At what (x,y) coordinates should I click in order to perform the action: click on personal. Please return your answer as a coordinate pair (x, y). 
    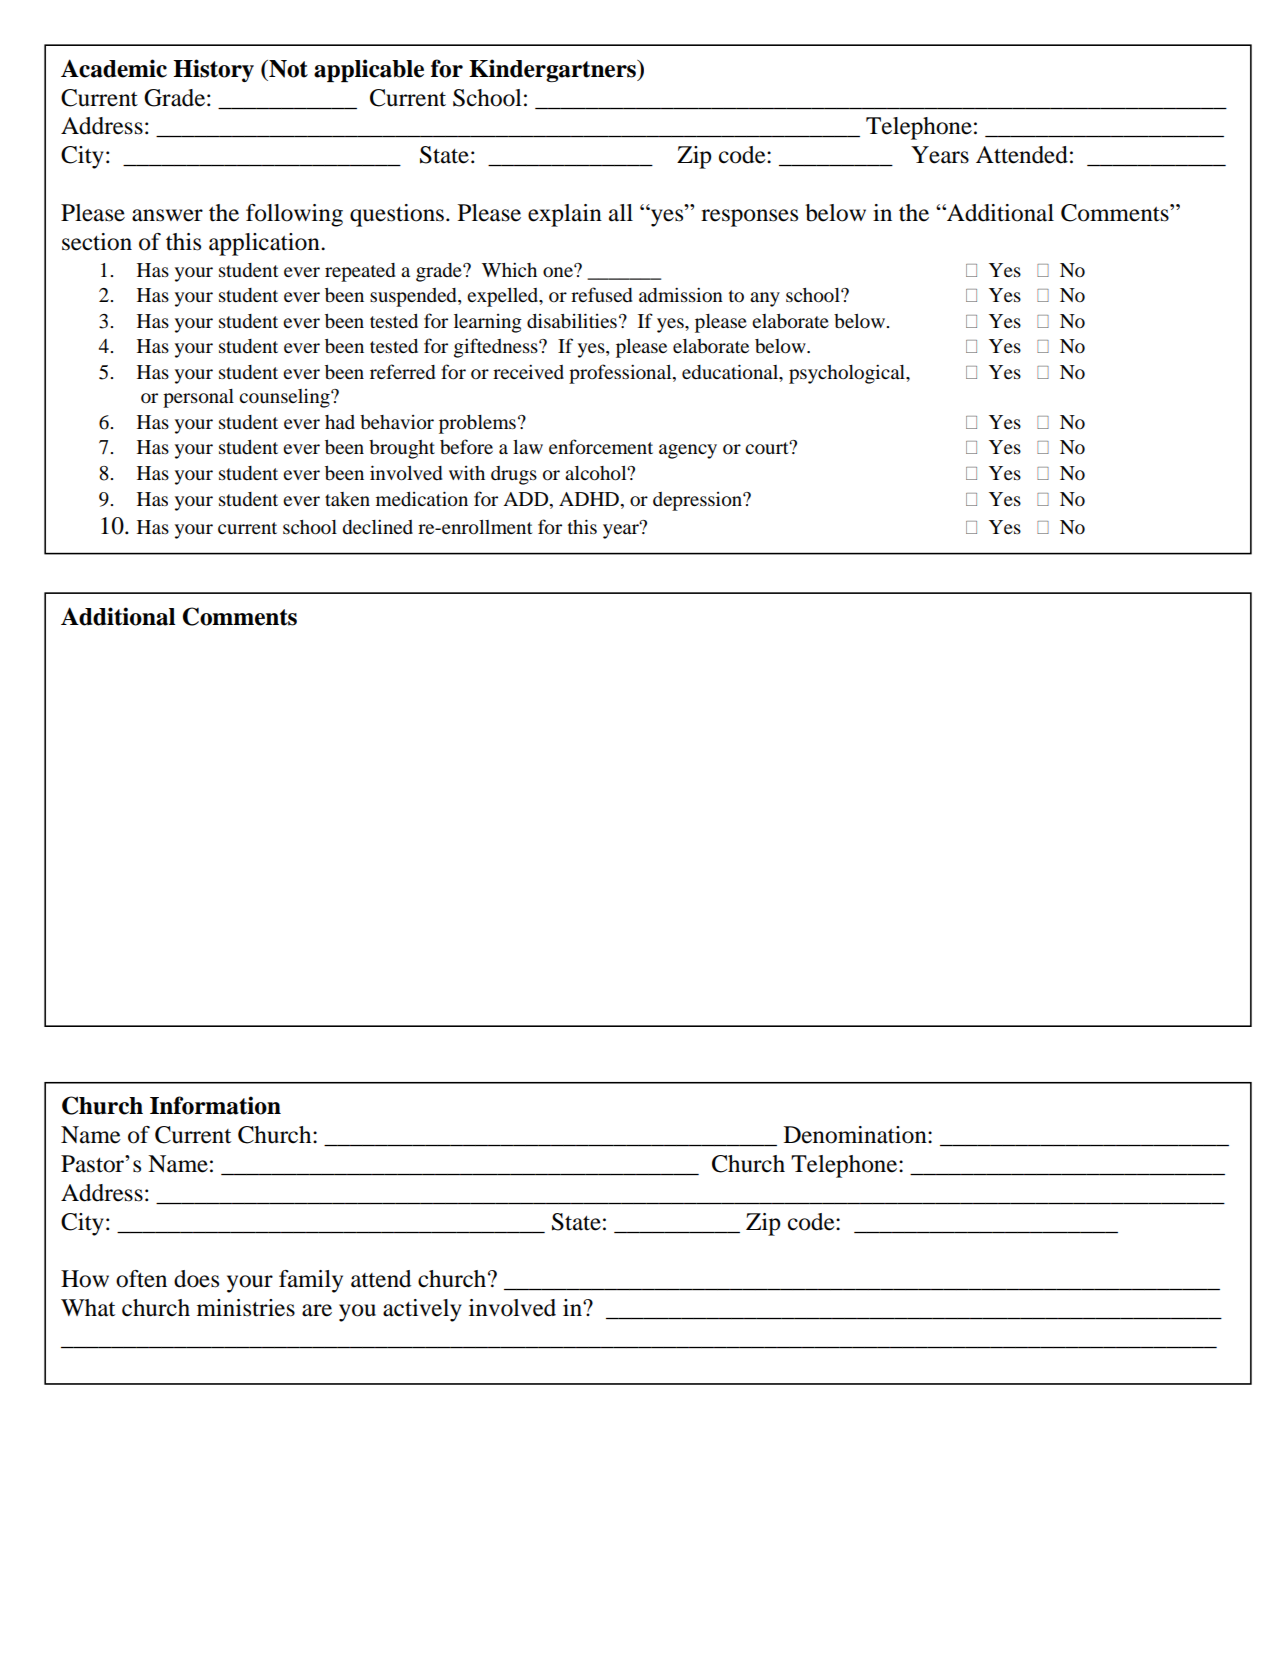
    Looking at the image, I should click on (198, 398).
